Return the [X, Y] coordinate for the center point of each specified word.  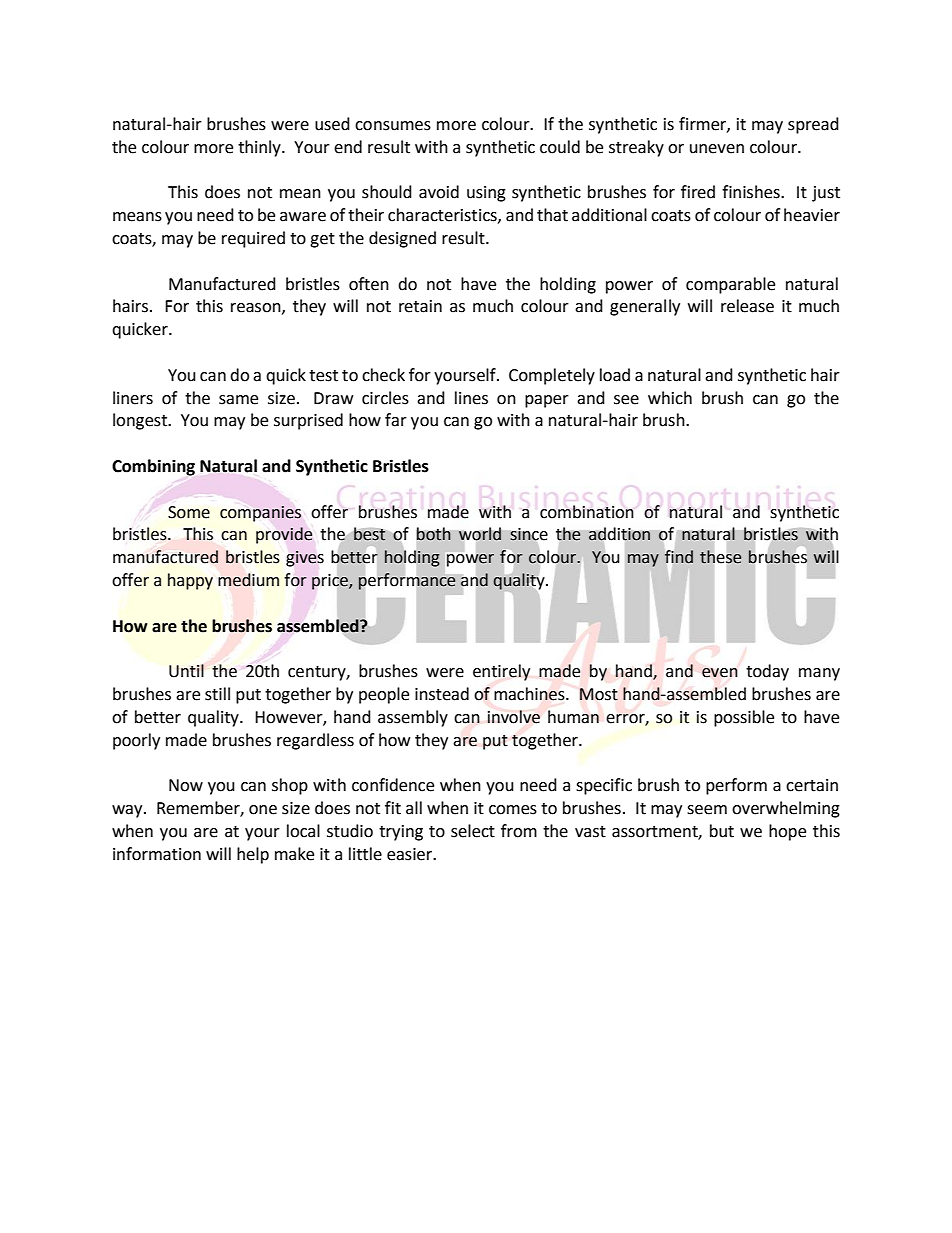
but [722, 831]
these [720, 557]
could [560, 147]
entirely [501, 672]
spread [813, 125]
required [253, 239]
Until [186, 671]
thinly [260, 148]
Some [189, 512]
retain [420, 306]
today [767, 672]
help [253, 855]
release [747, 306]
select [473, 831]
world [480, 534]
